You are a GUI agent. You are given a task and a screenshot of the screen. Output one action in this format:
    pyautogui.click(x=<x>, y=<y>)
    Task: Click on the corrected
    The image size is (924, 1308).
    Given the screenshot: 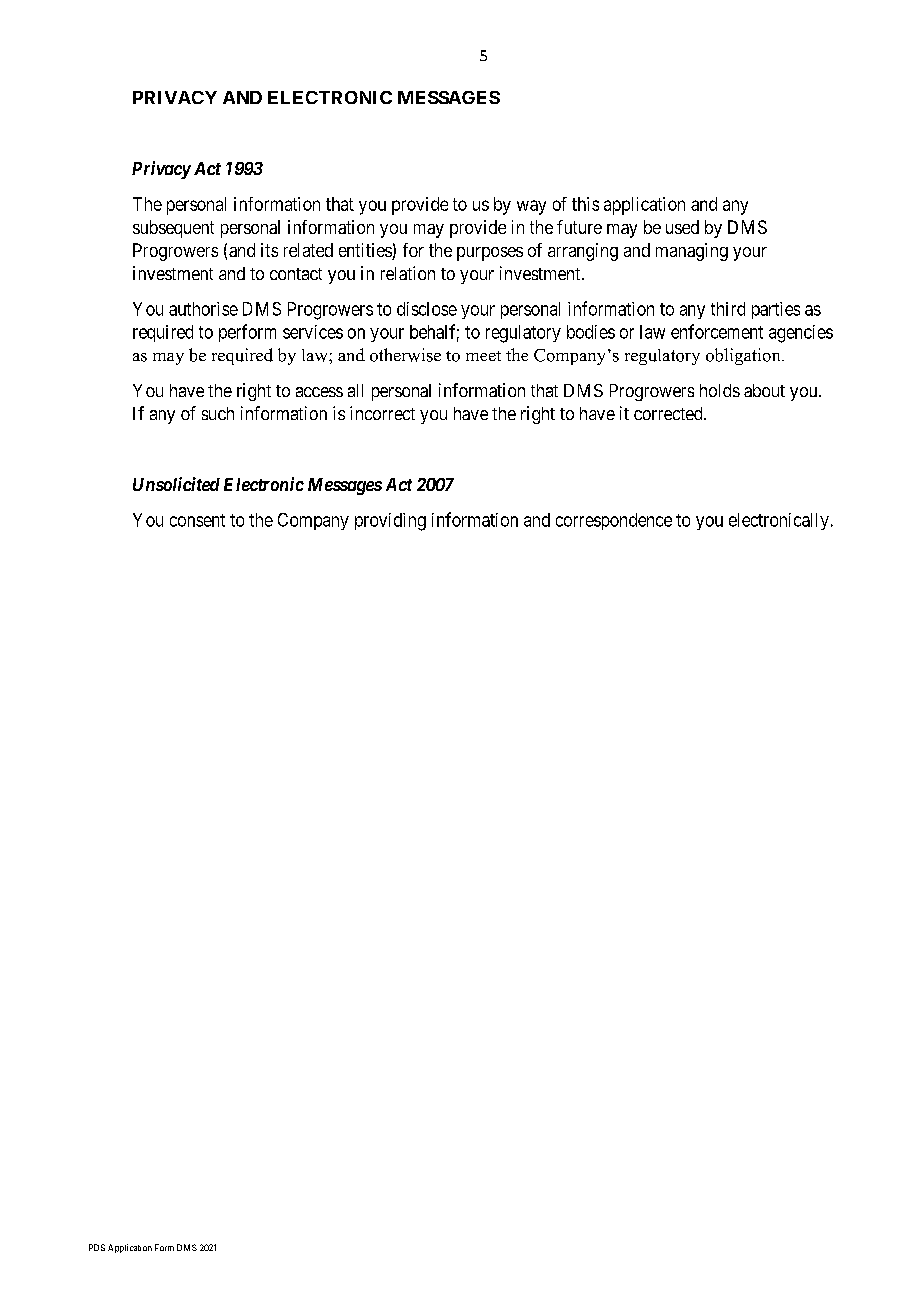 What is the action you would take?
    pyautogui.click(x=669, y=413)
